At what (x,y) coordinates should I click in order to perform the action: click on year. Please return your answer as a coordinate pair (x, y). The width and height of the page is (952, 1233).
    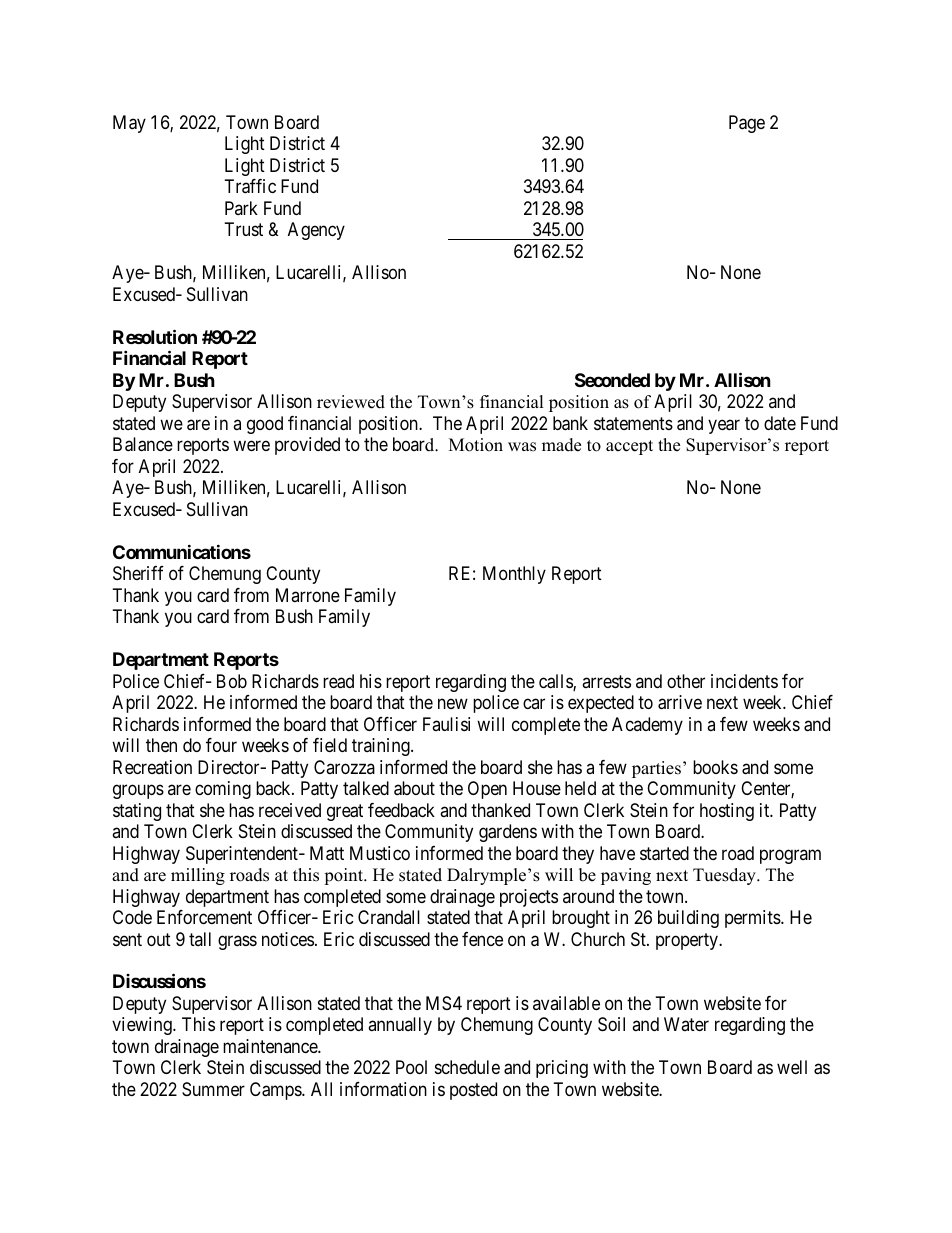
    Looking at the image, I should click on (724, 426).
